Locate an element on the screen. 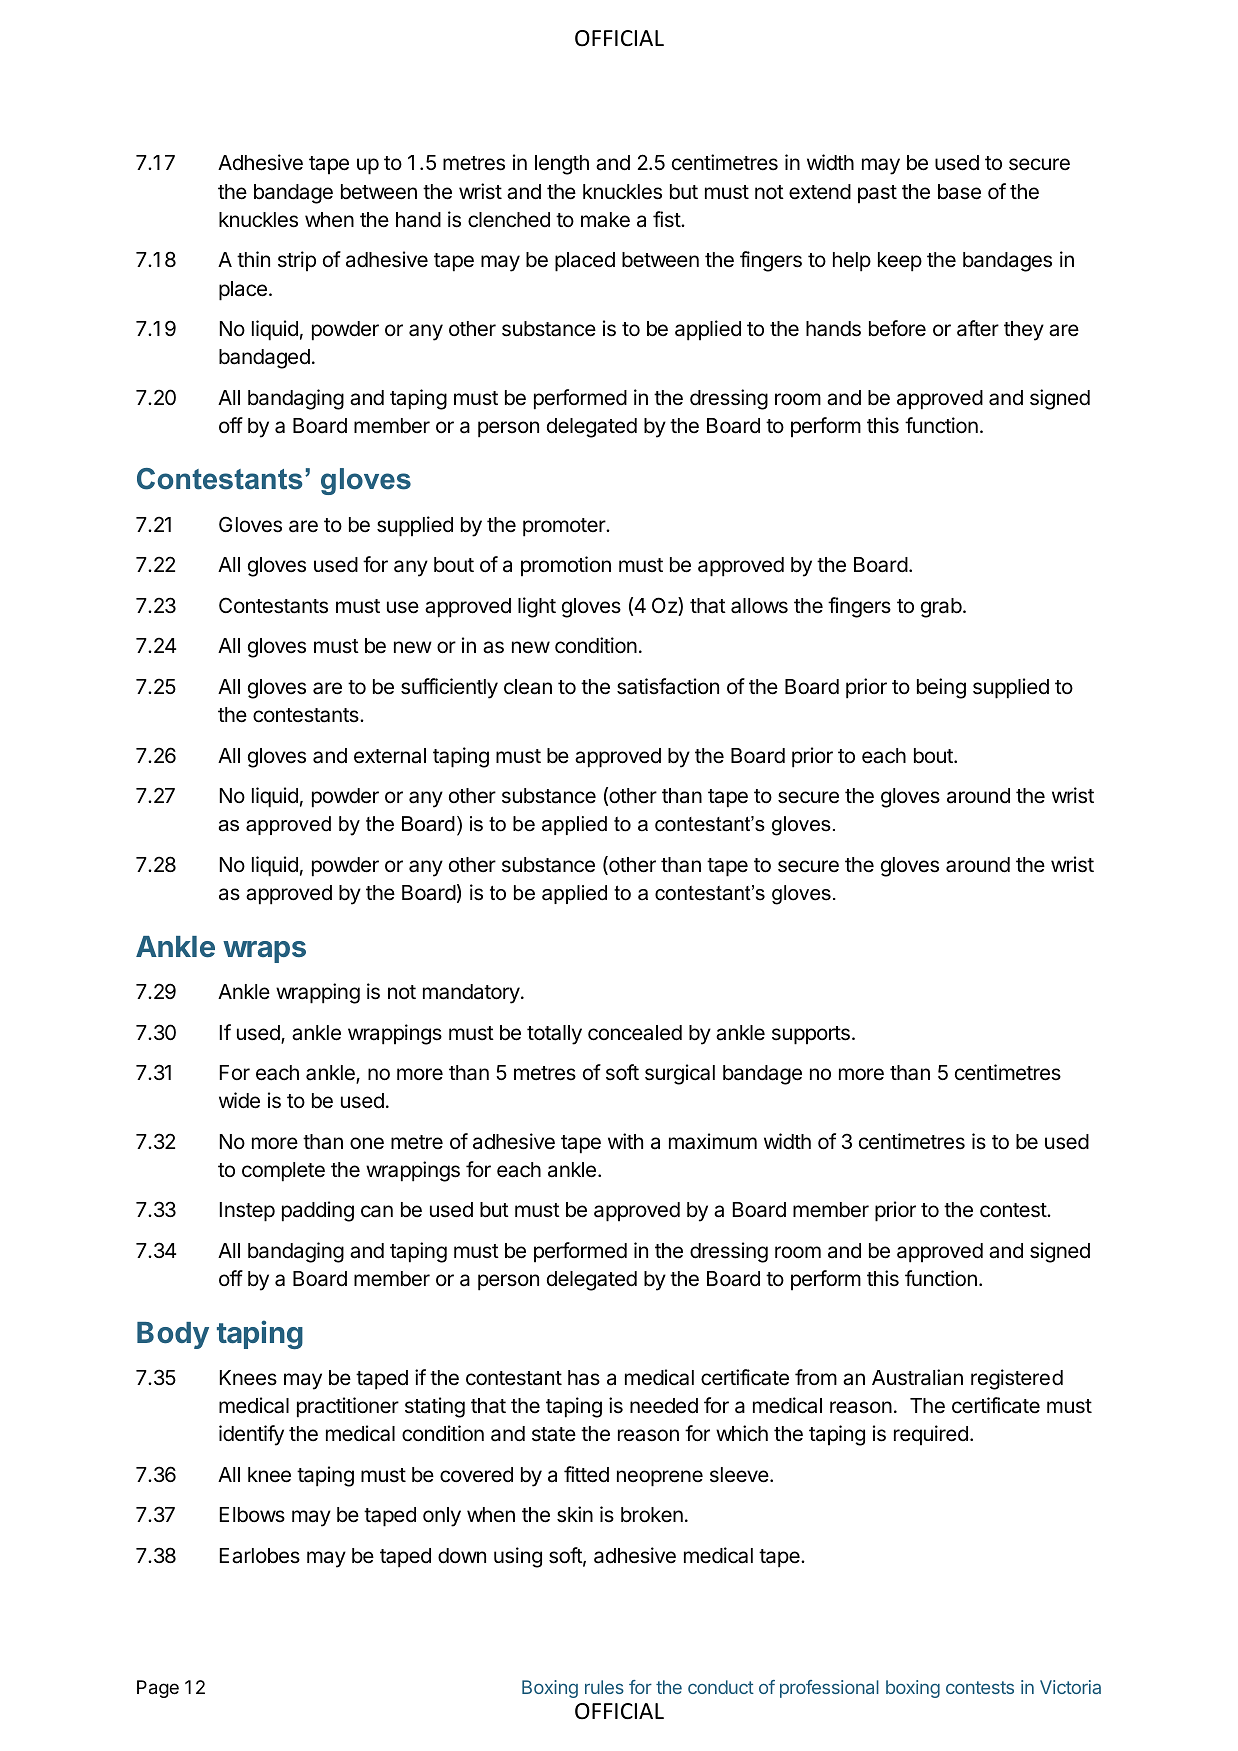 Image resolution: width=1238 pixels, height=1751 pixels. make is located at coordinates (605, 220).
